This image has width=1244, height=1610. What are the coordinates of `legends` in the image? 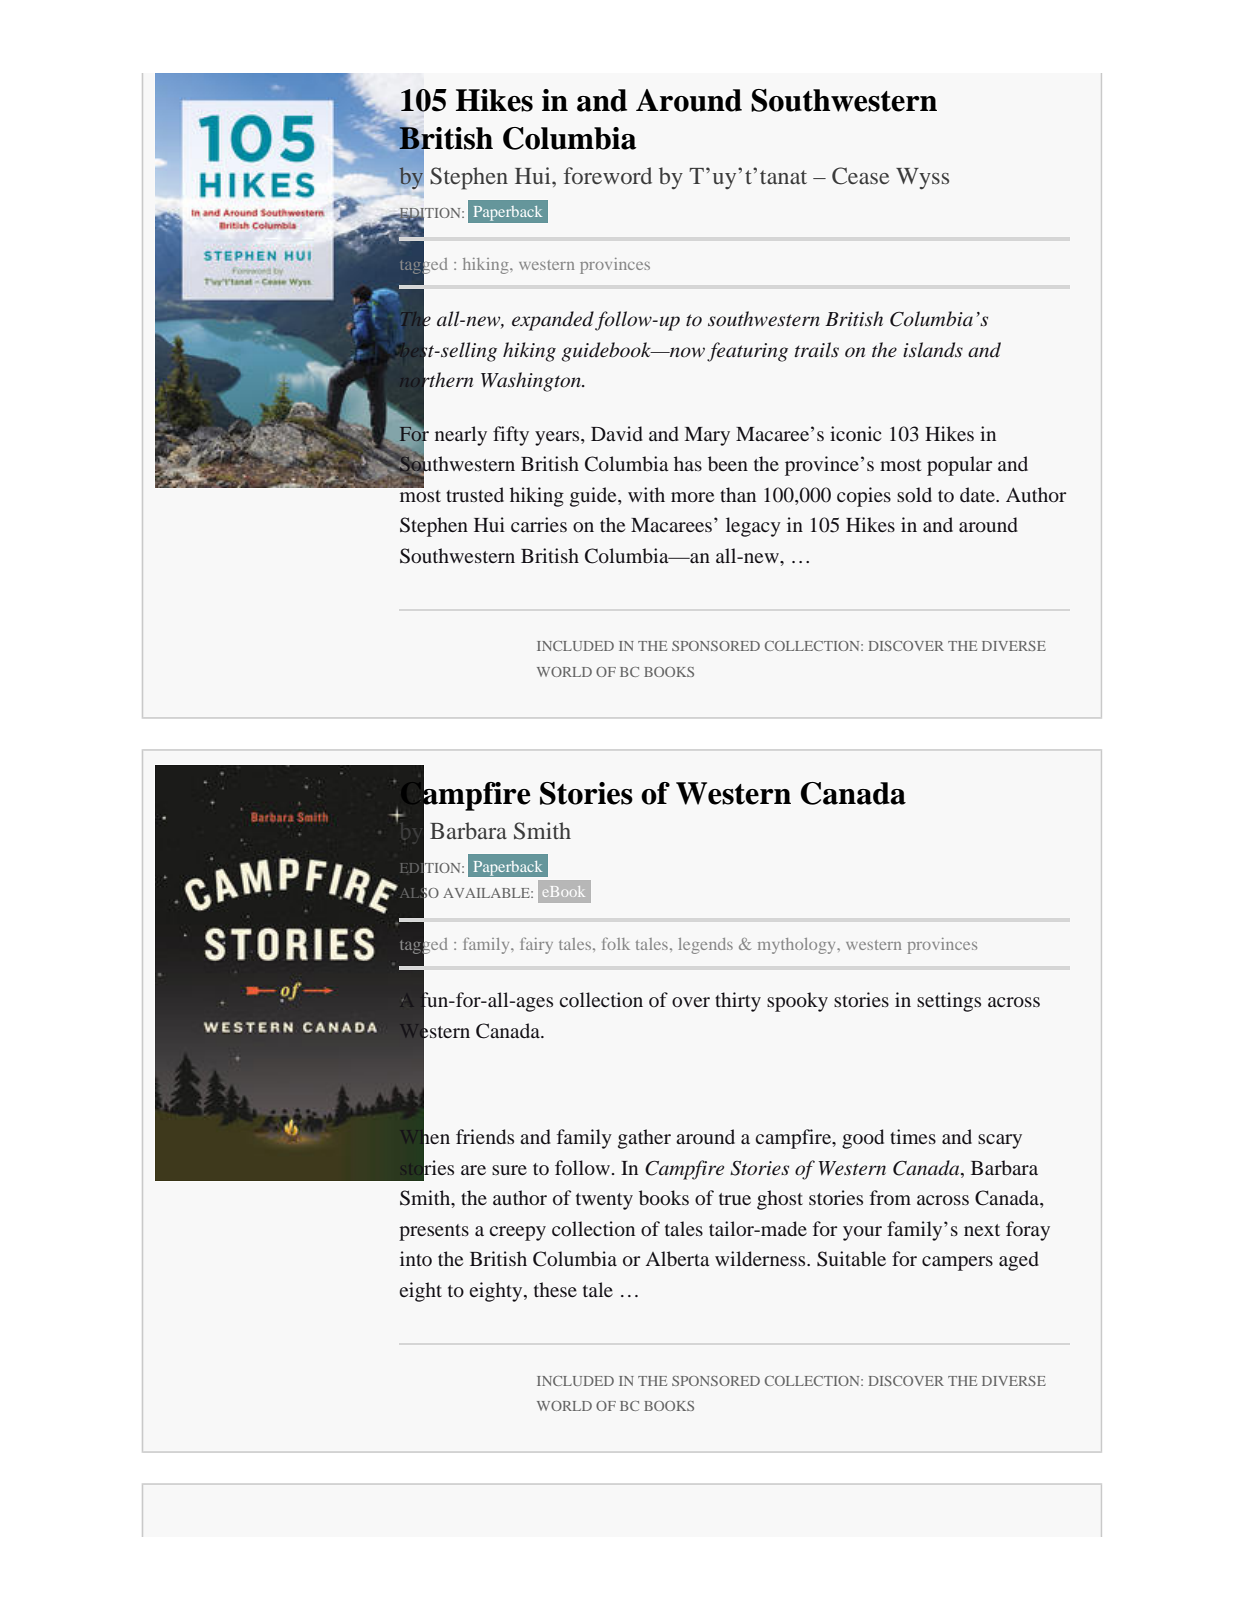 It's located at (706, 946).
